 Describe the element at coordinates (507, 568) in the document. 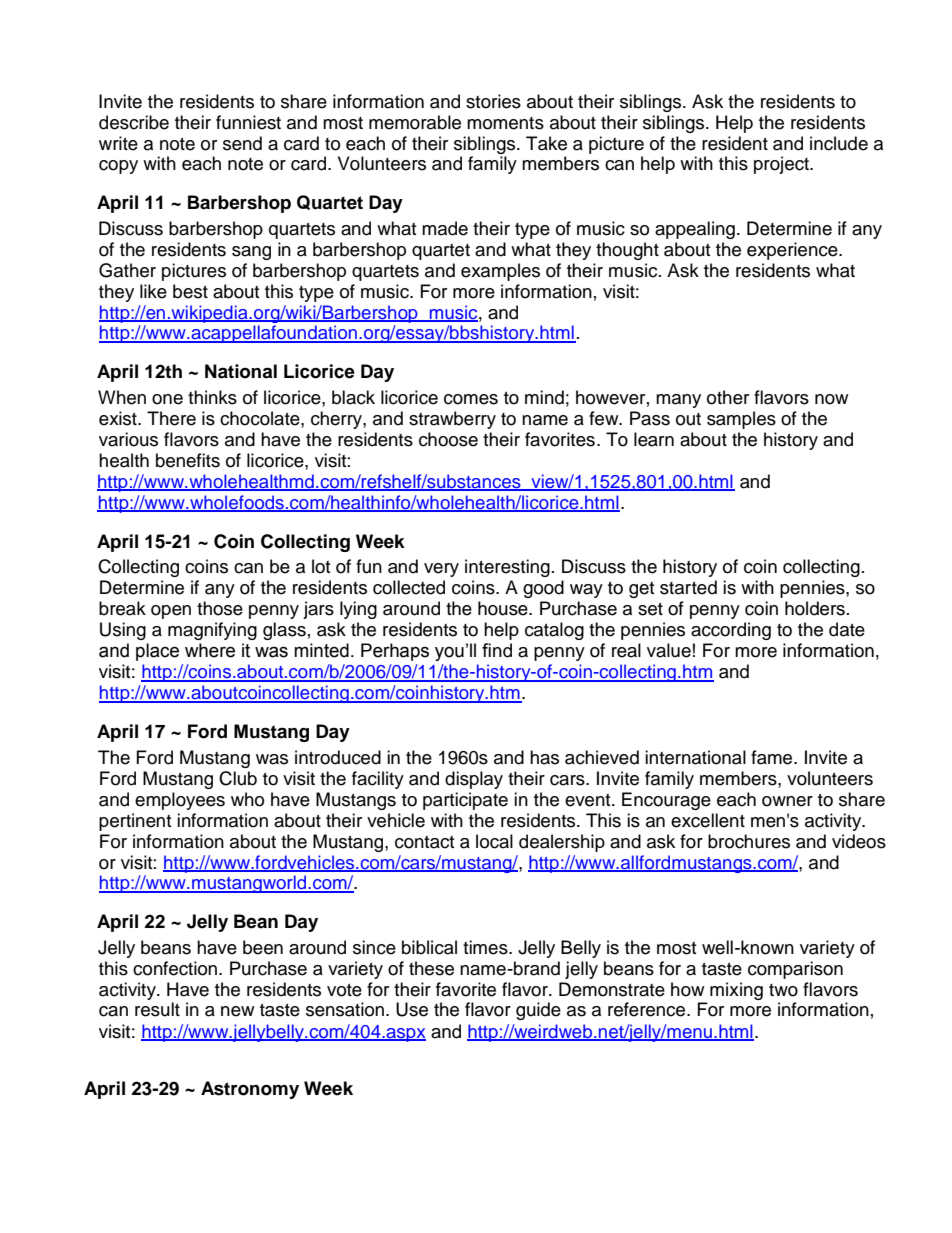

I see `interesting` at that location.
